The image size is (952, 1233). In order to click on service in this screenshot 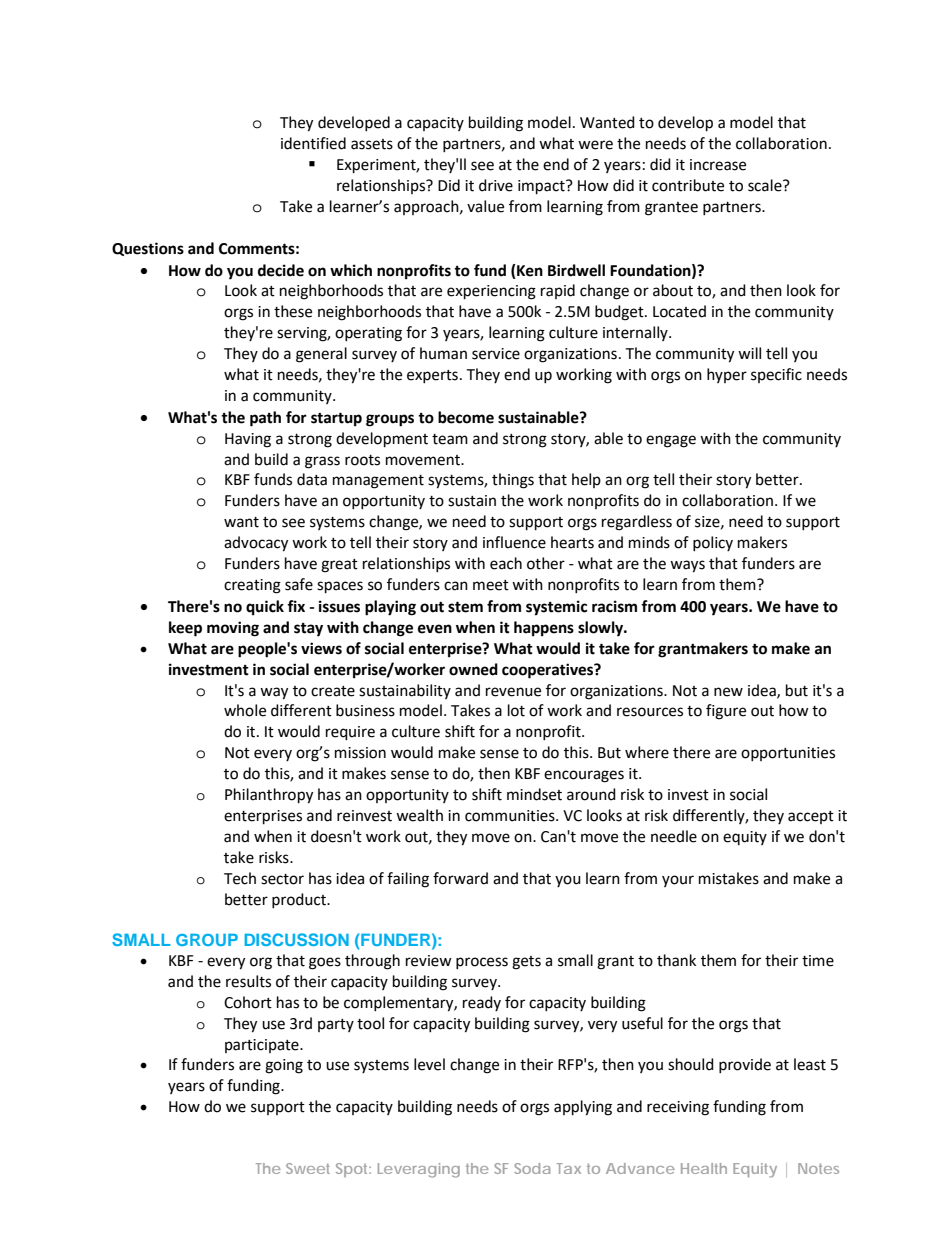, I will do `click(496, 354)`.
